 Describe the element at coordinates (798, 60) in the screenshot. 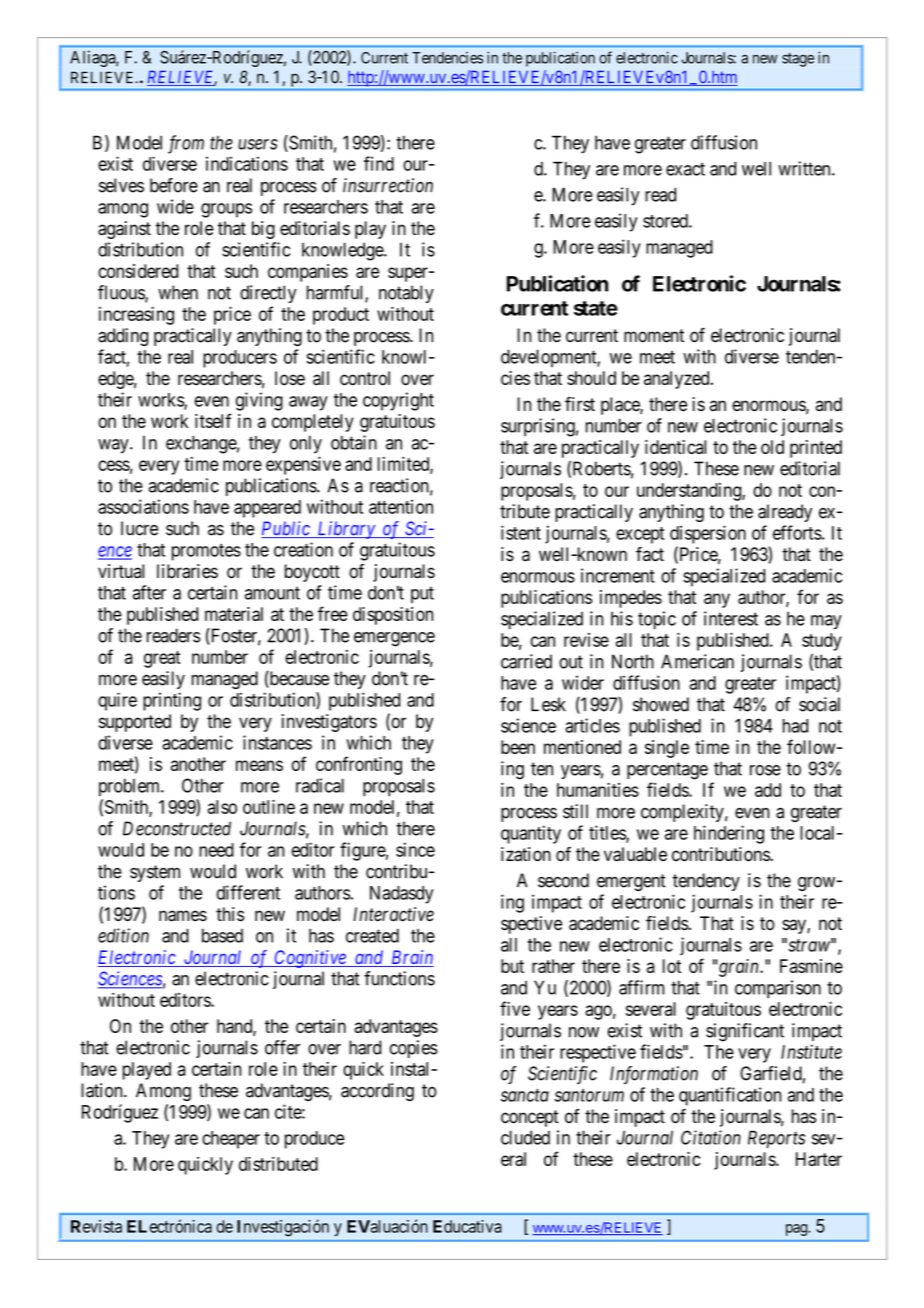

I see `stage` at that location.
